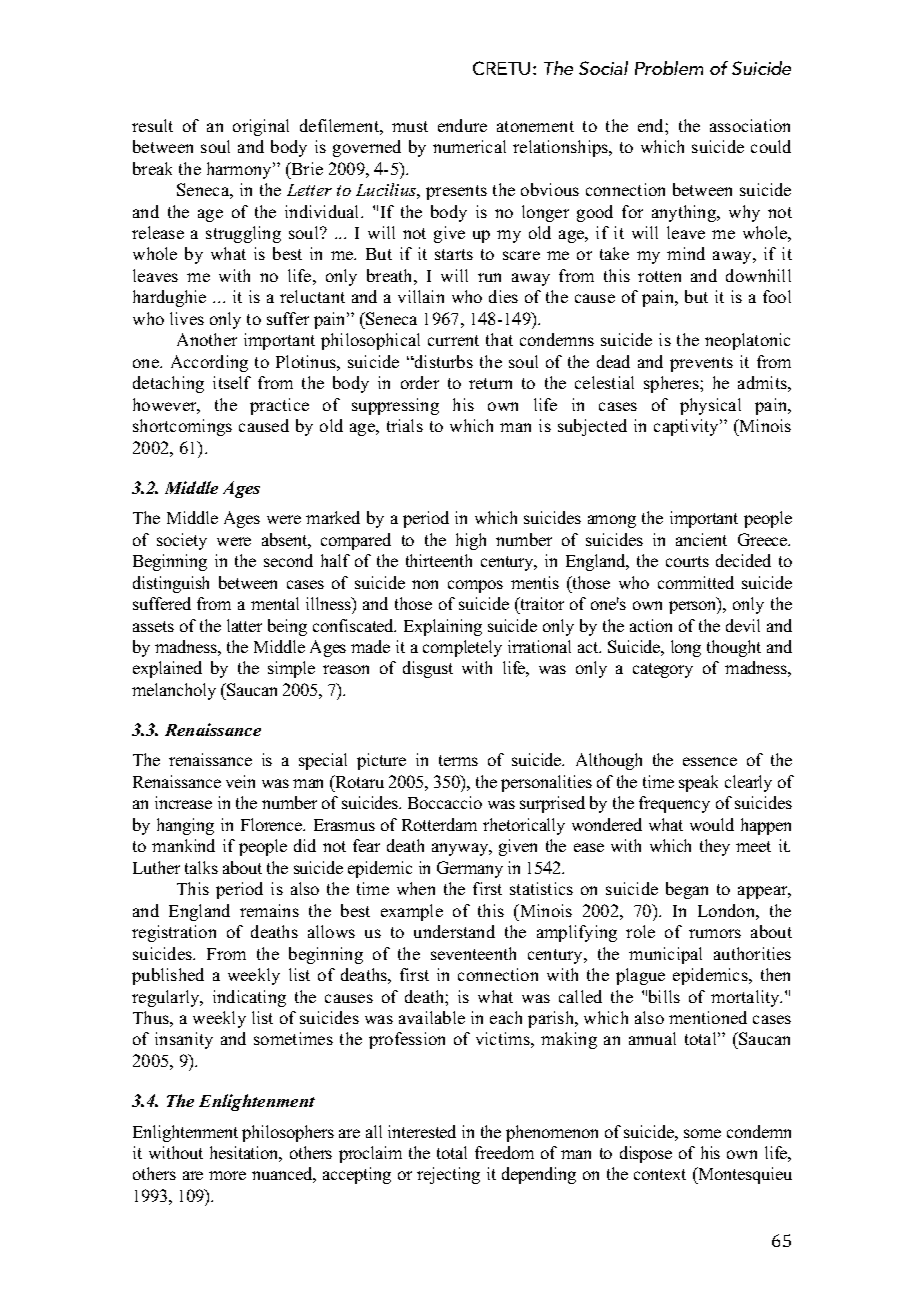  Describe the element at coordinates (244, 625) in the screenshot. I see `latter` at that location.
